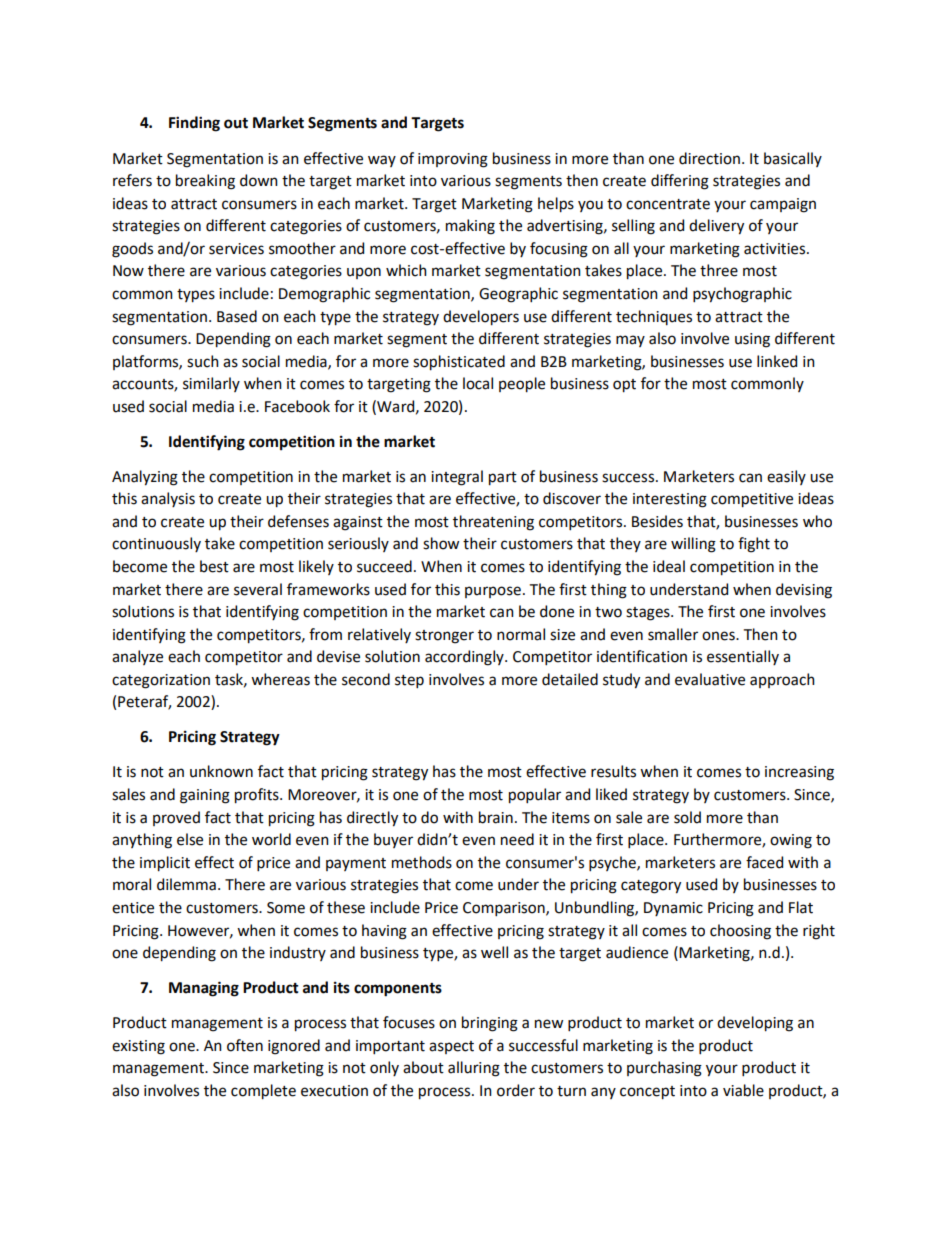 This page has width=952, height=1233. Describe the element at coordinates (535, 796) in the page. I see `popular` at that location.
